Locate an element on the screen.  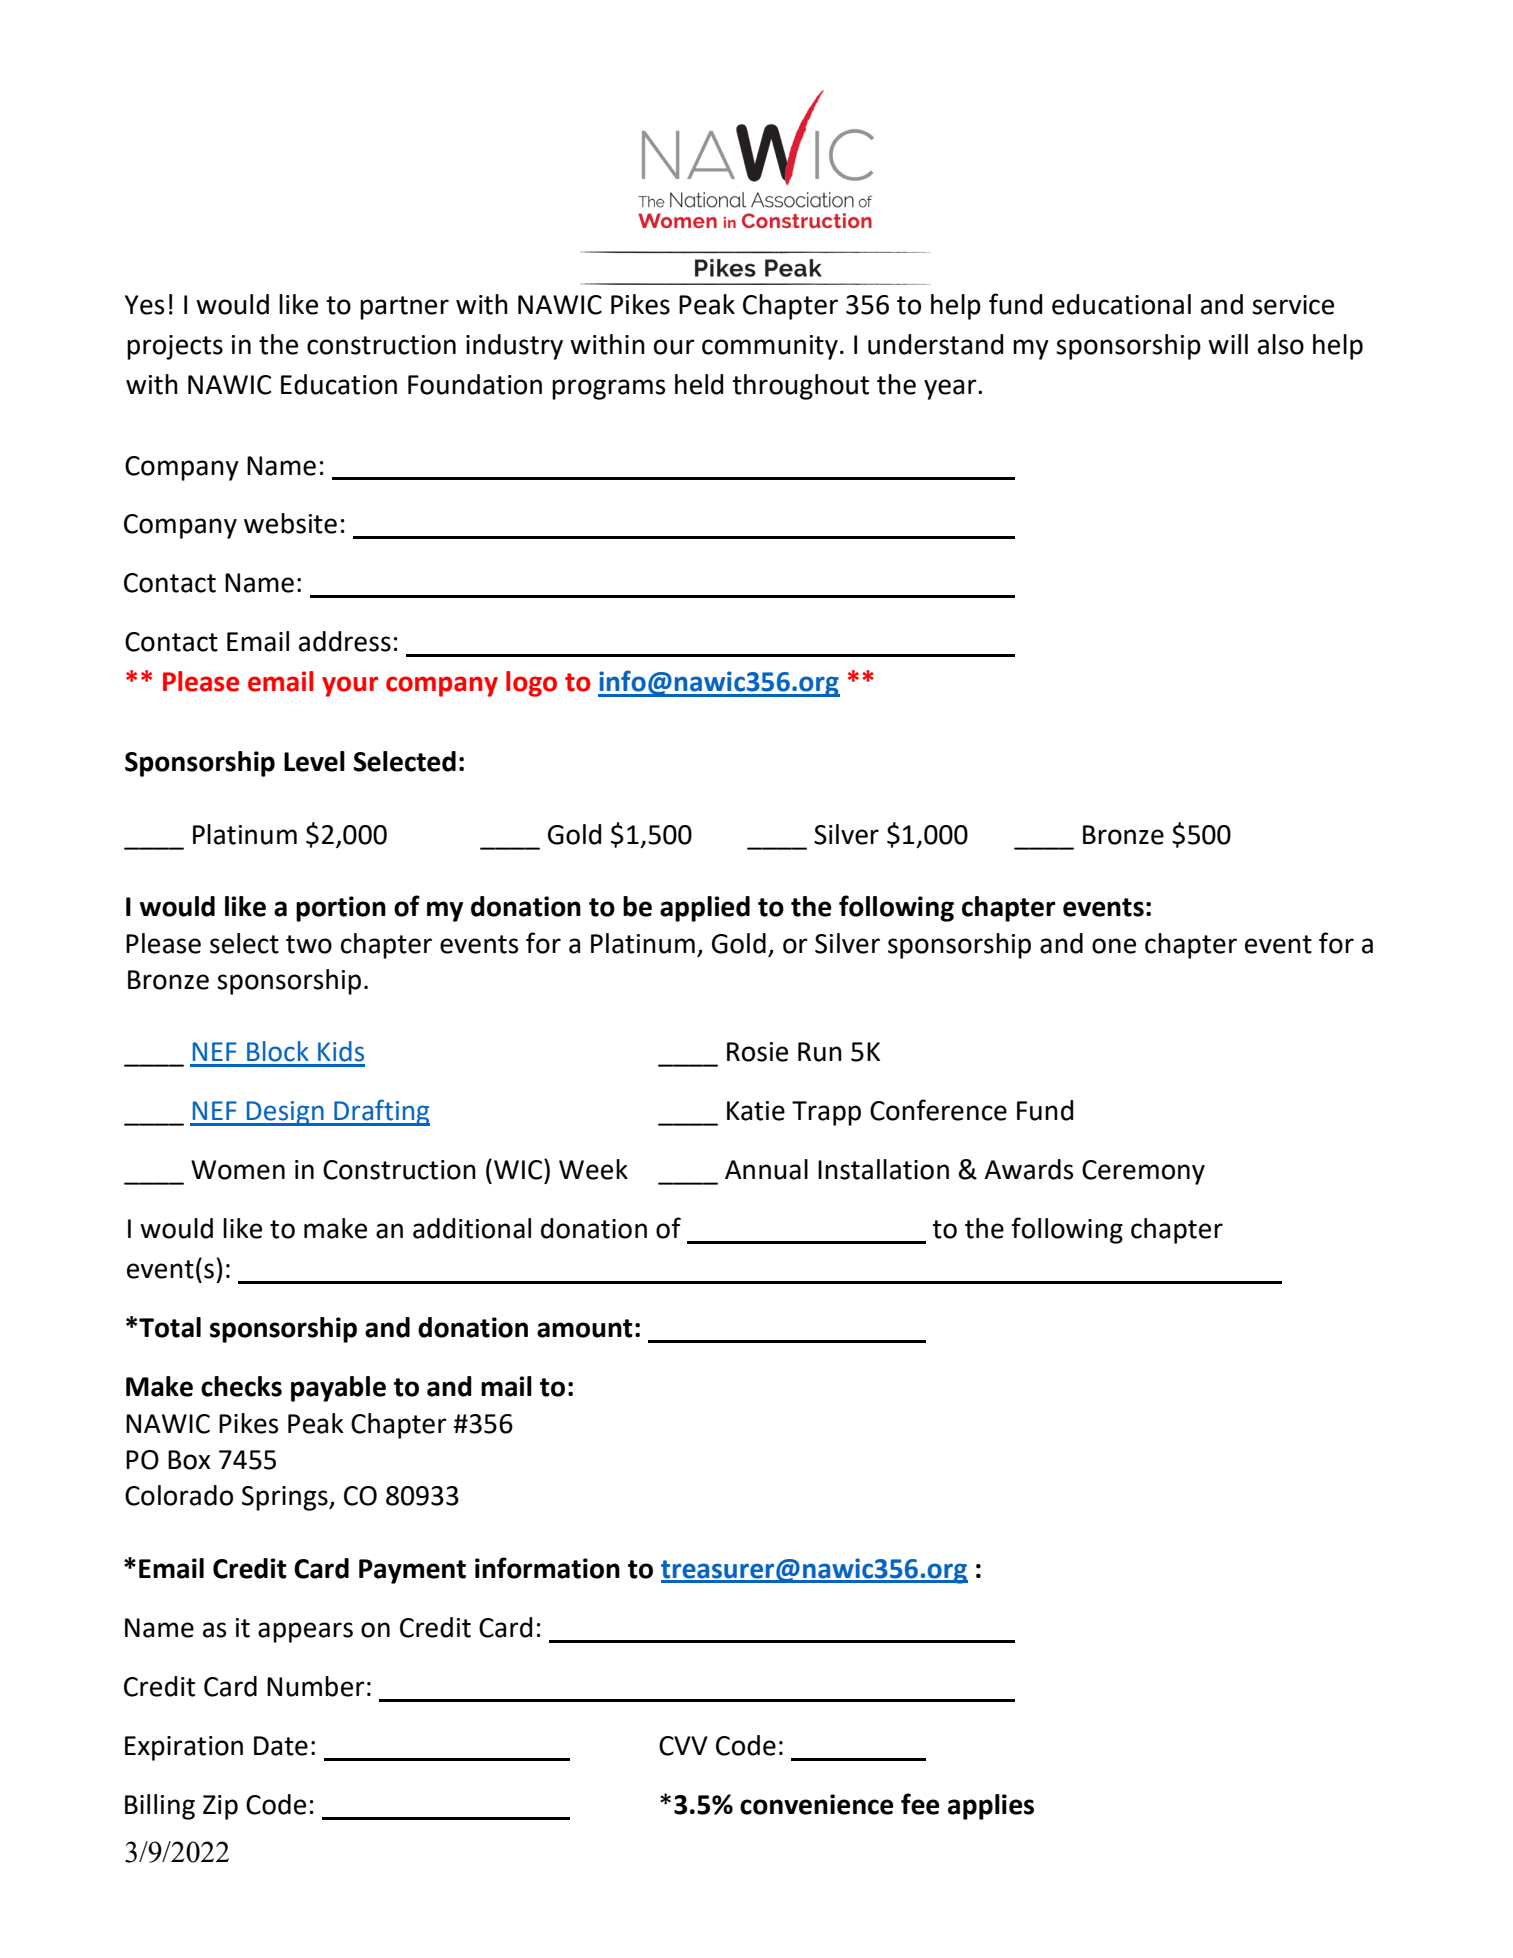
amount is located at coordinates (585, 1328).
